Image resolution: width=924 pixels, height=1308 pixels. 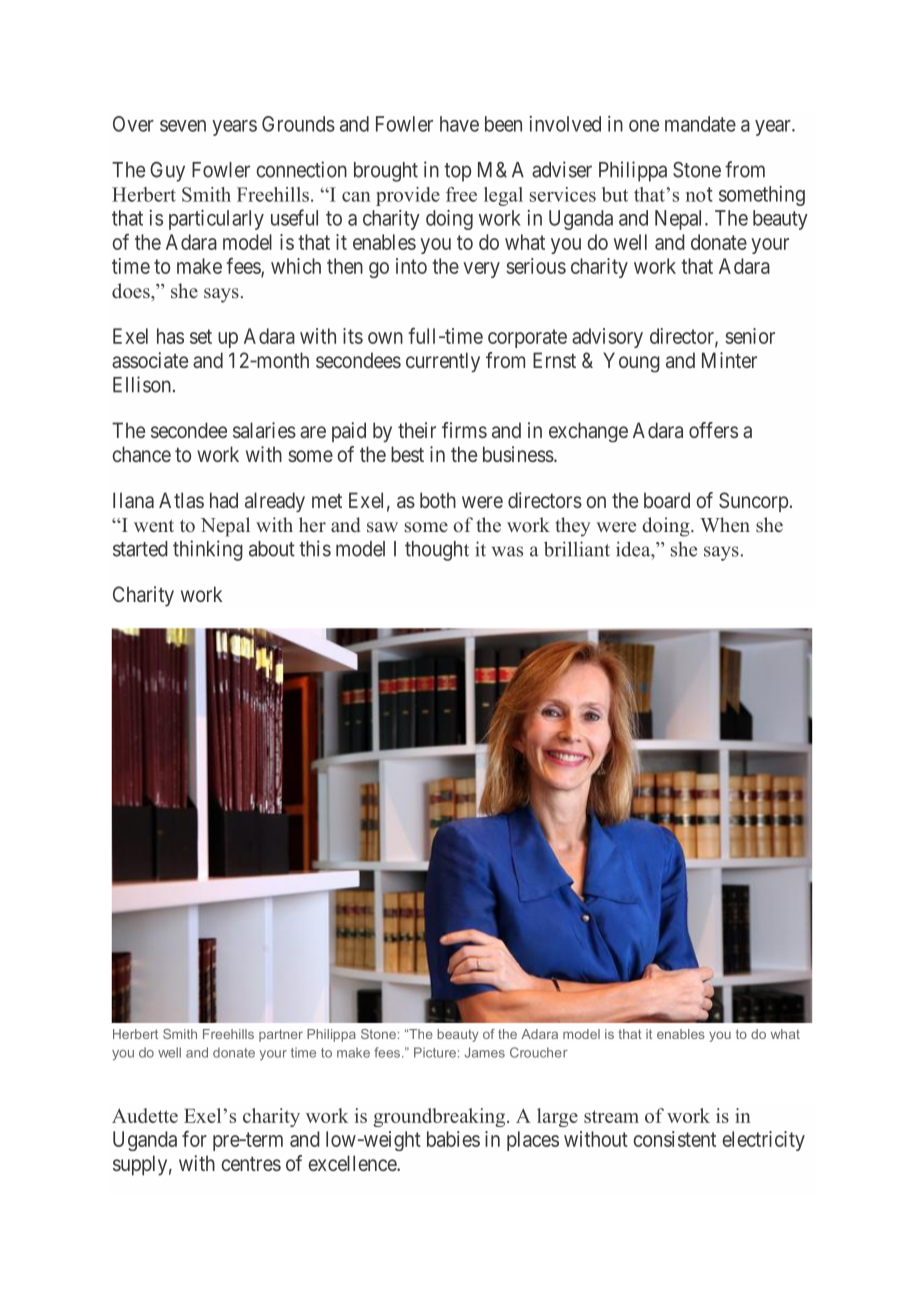 What do you see at coordinates (194, 1138) in the image?
I see `for` at bounding box center [194, 1138].
